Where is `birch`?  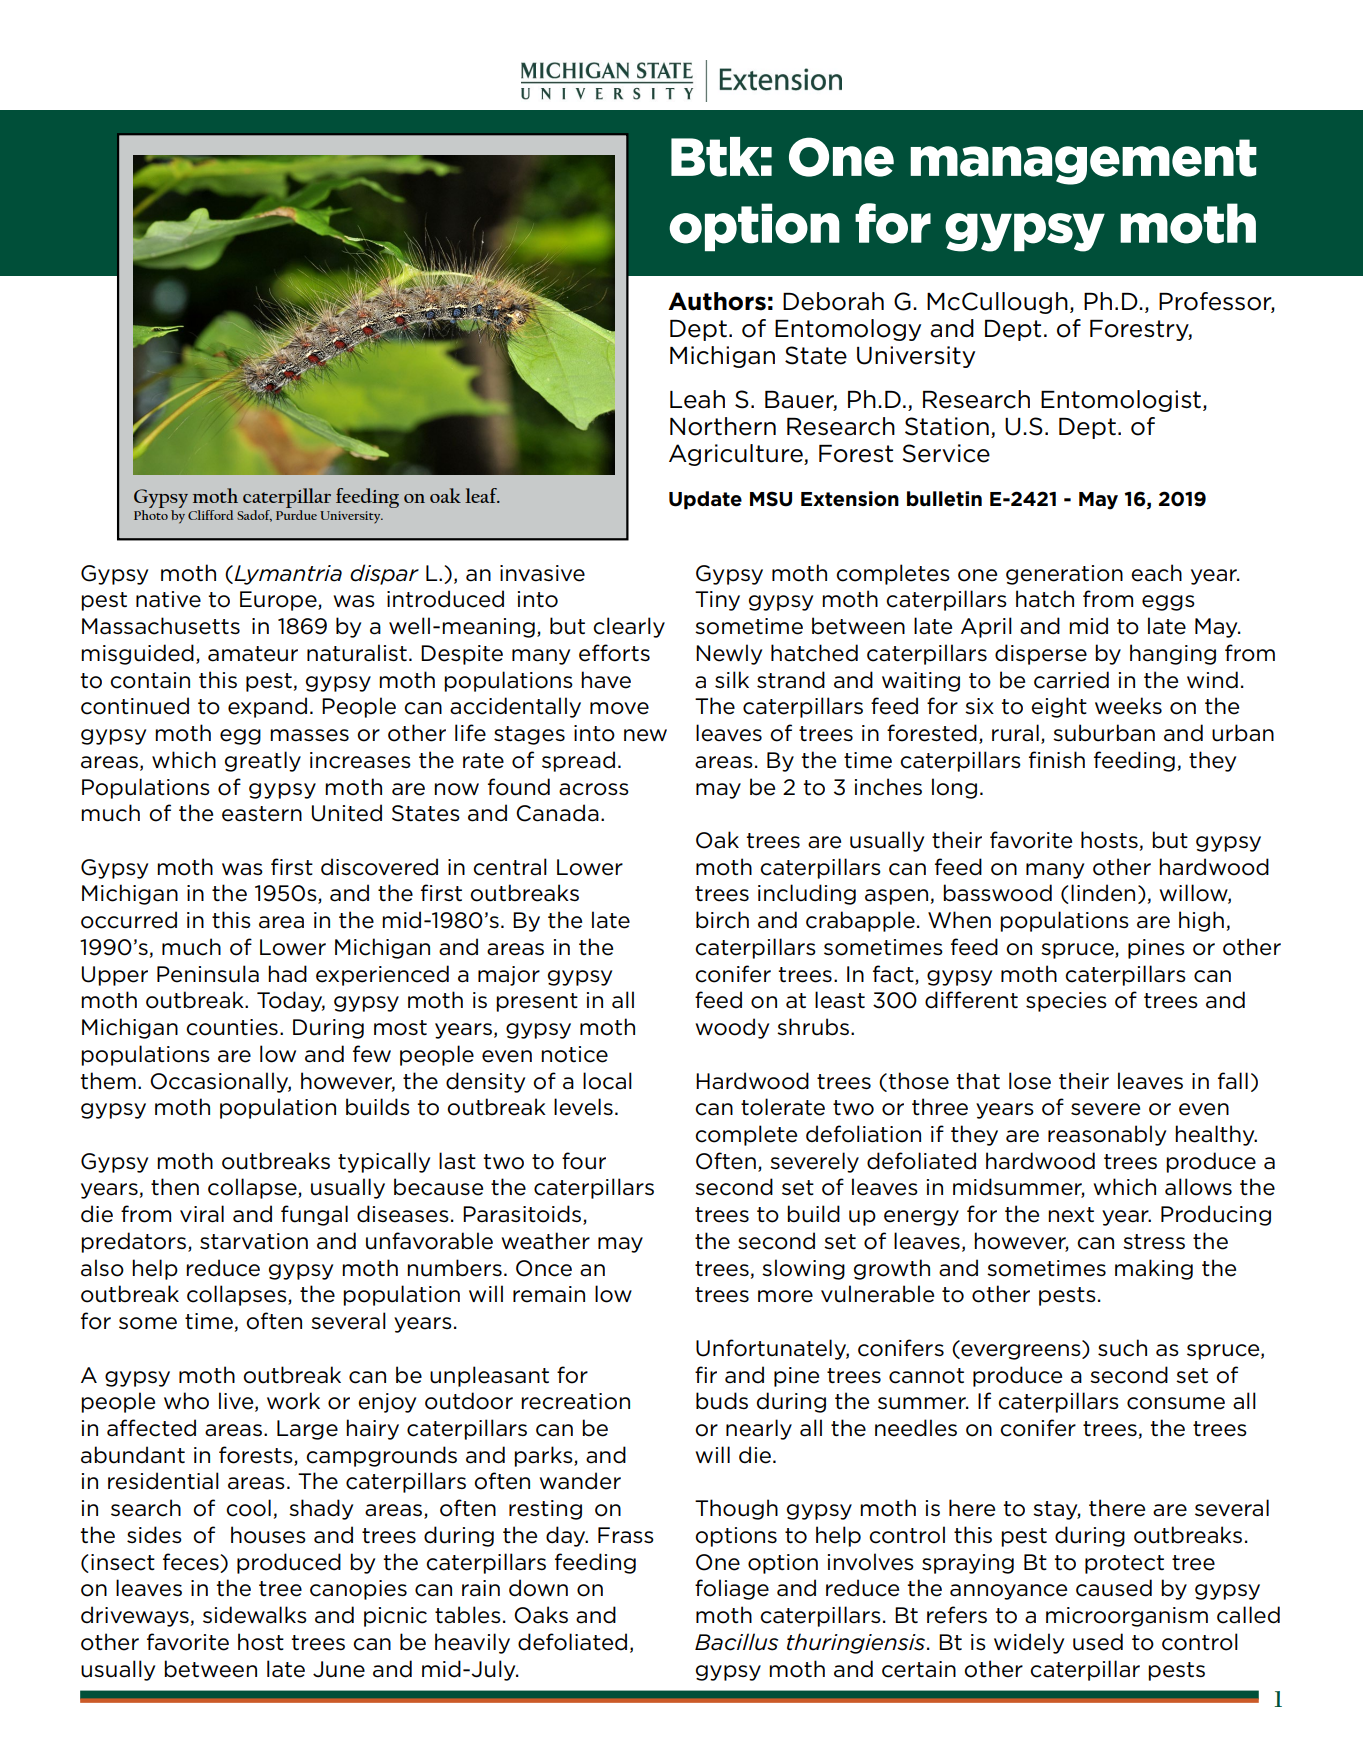
birch is located at coordinates (722, 920).
